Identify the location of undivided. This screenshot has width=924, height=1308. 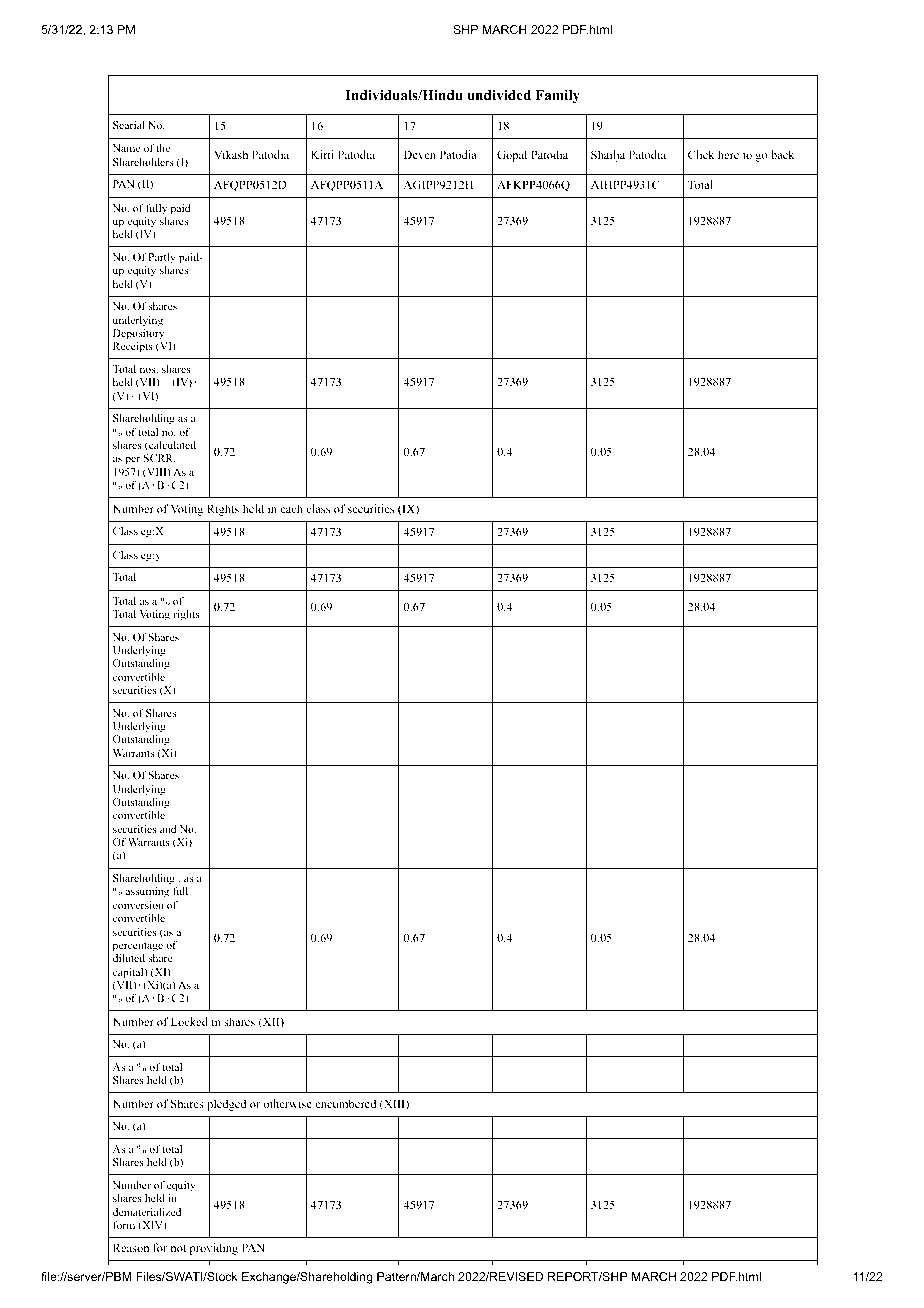
(499, 95).
